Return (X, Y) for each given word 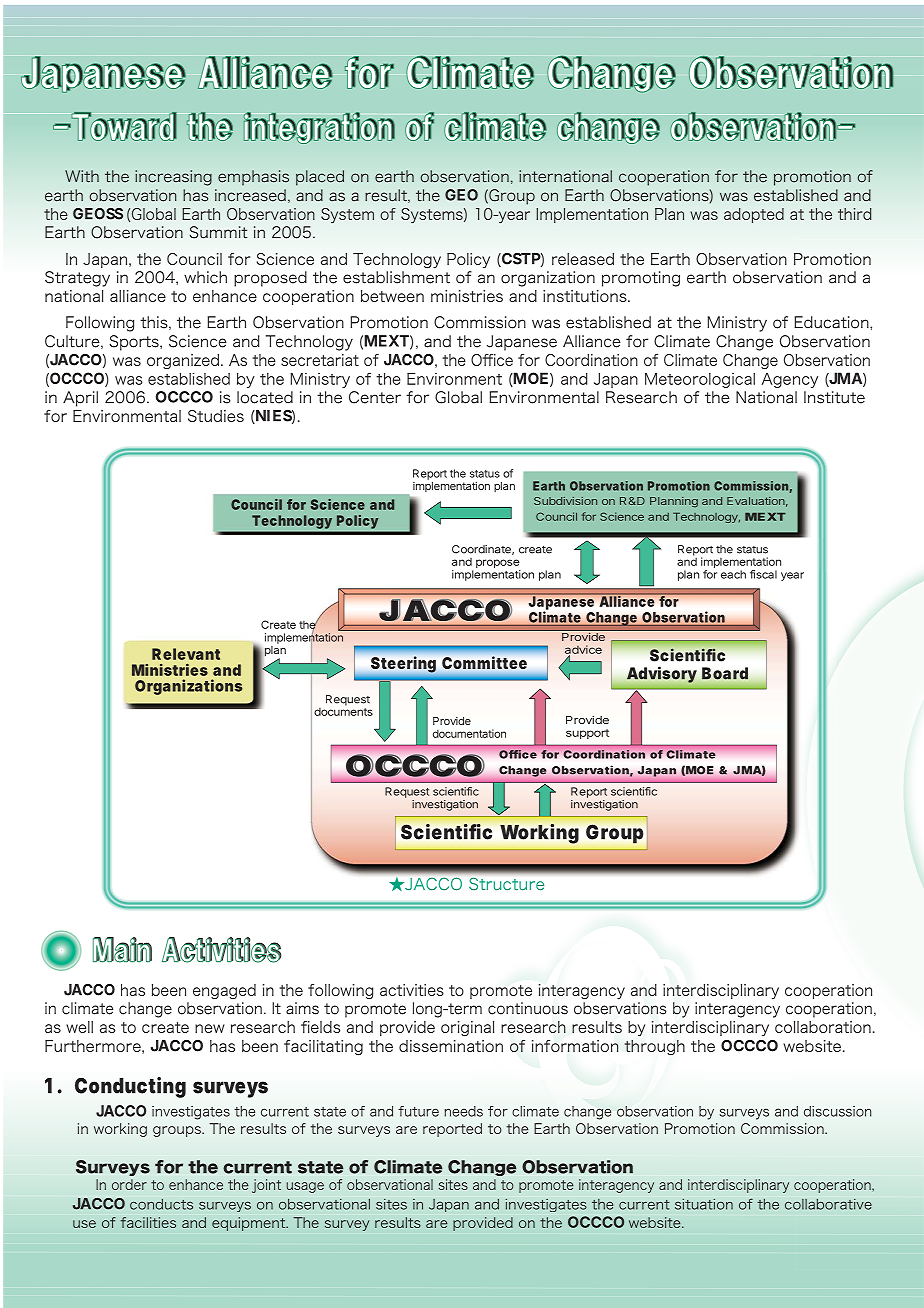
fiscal (763, 574)
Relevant (186, 654)
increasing (173, 178)
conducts (161, 1204)
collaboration (823, 1027)
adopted (754, 215)
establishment (396, 277)
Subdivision (565, 501)
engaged (224, 991)
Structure (506, 884)
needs (463, 1111)
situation (704, 1204)
